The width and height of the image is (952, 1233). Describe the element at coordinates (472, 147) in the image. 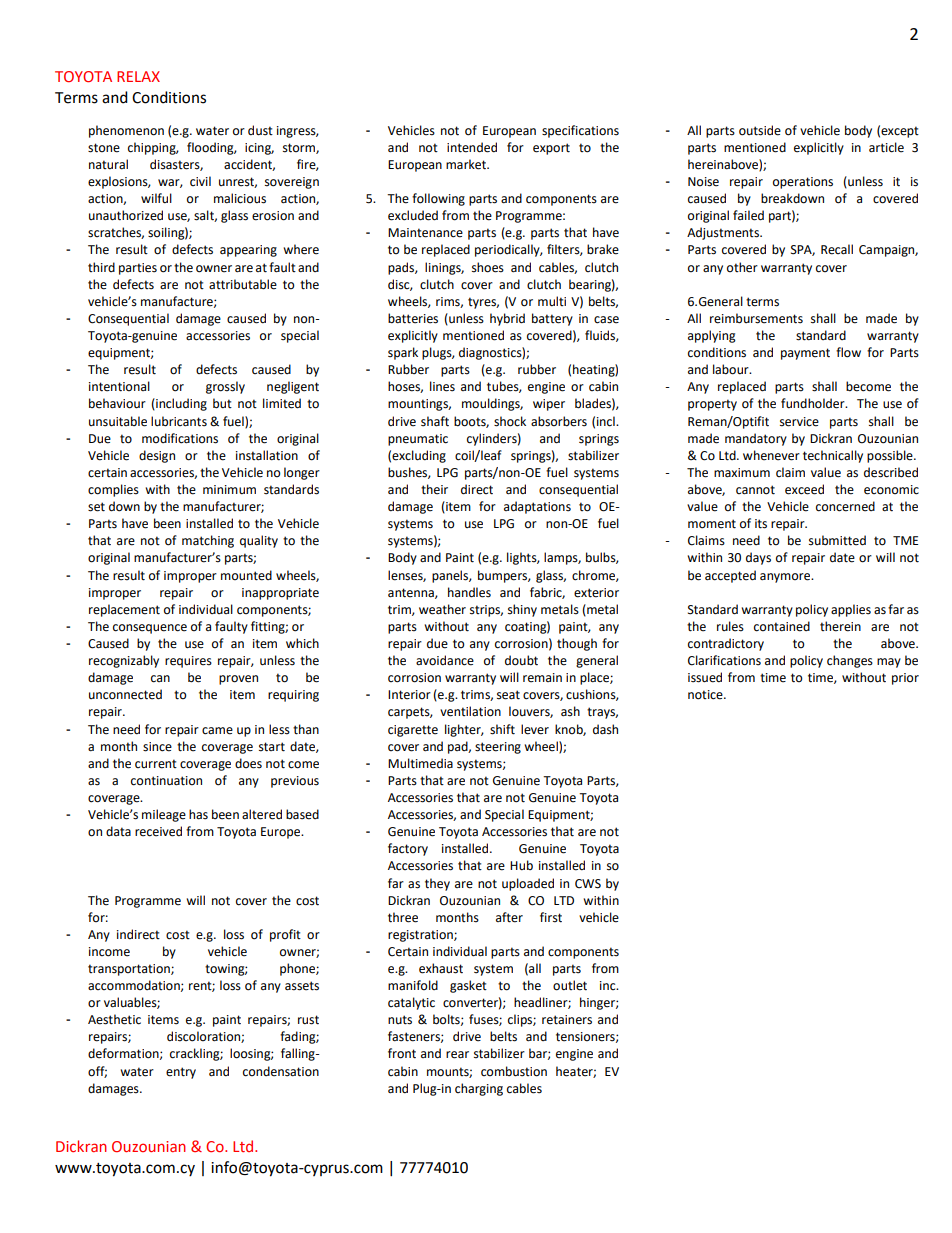

I see `intended` at that location.
